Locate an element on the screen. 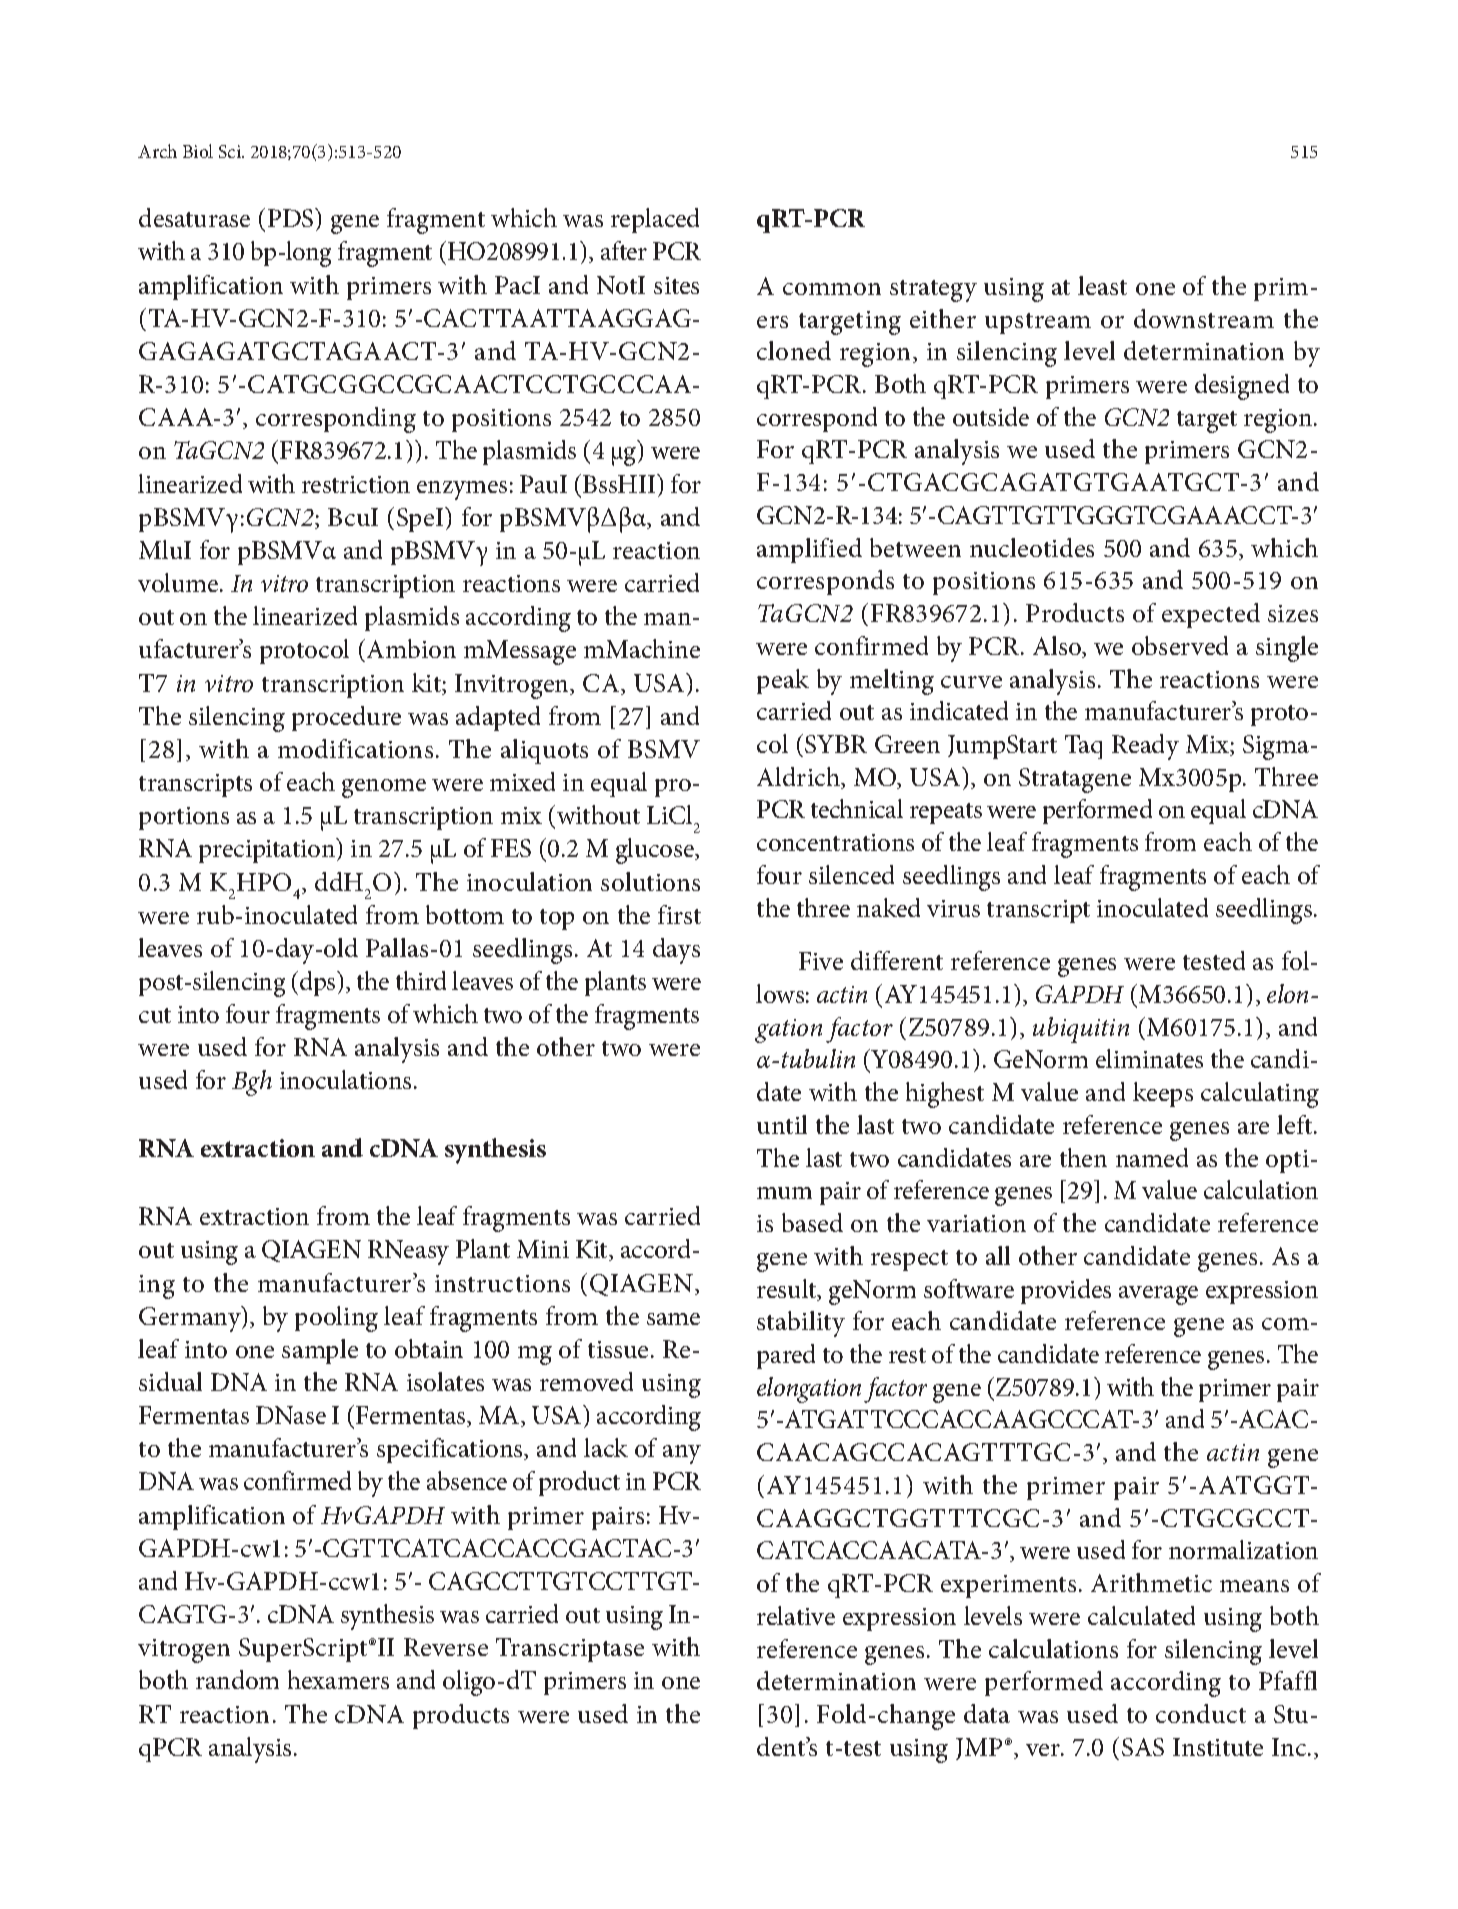  conduct is located at coordinates (1201, 1713).
